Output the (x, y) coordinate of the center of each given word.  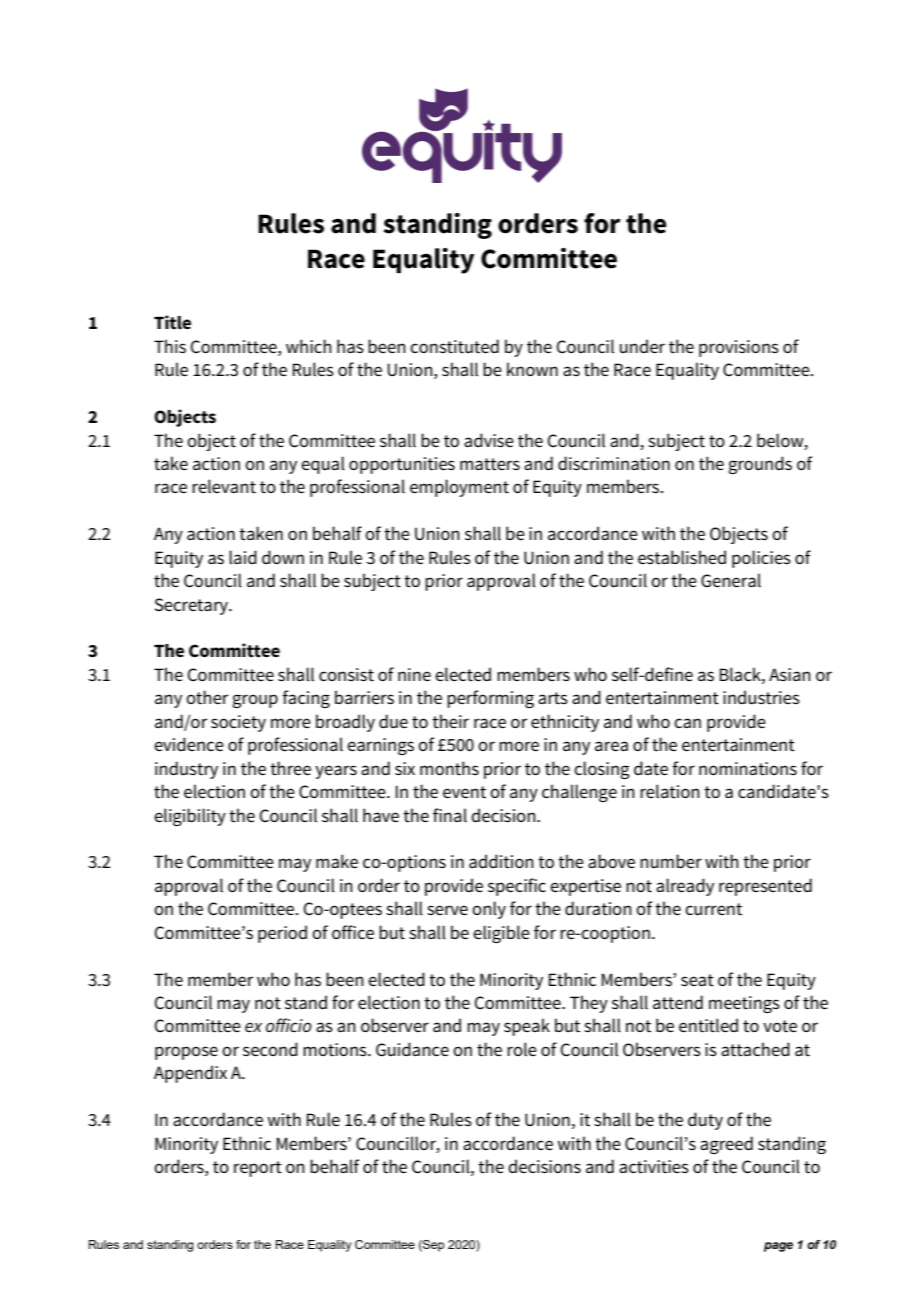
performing (490, 699)
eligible (501, 934)
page (778, 1247)
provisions (739, 348)
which (309, 346)
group (255, 701)
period (282, 934)
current (713, 909)
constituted (454, 346)
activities (654, 1167)
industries (761, 697)
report (258, 1169)
